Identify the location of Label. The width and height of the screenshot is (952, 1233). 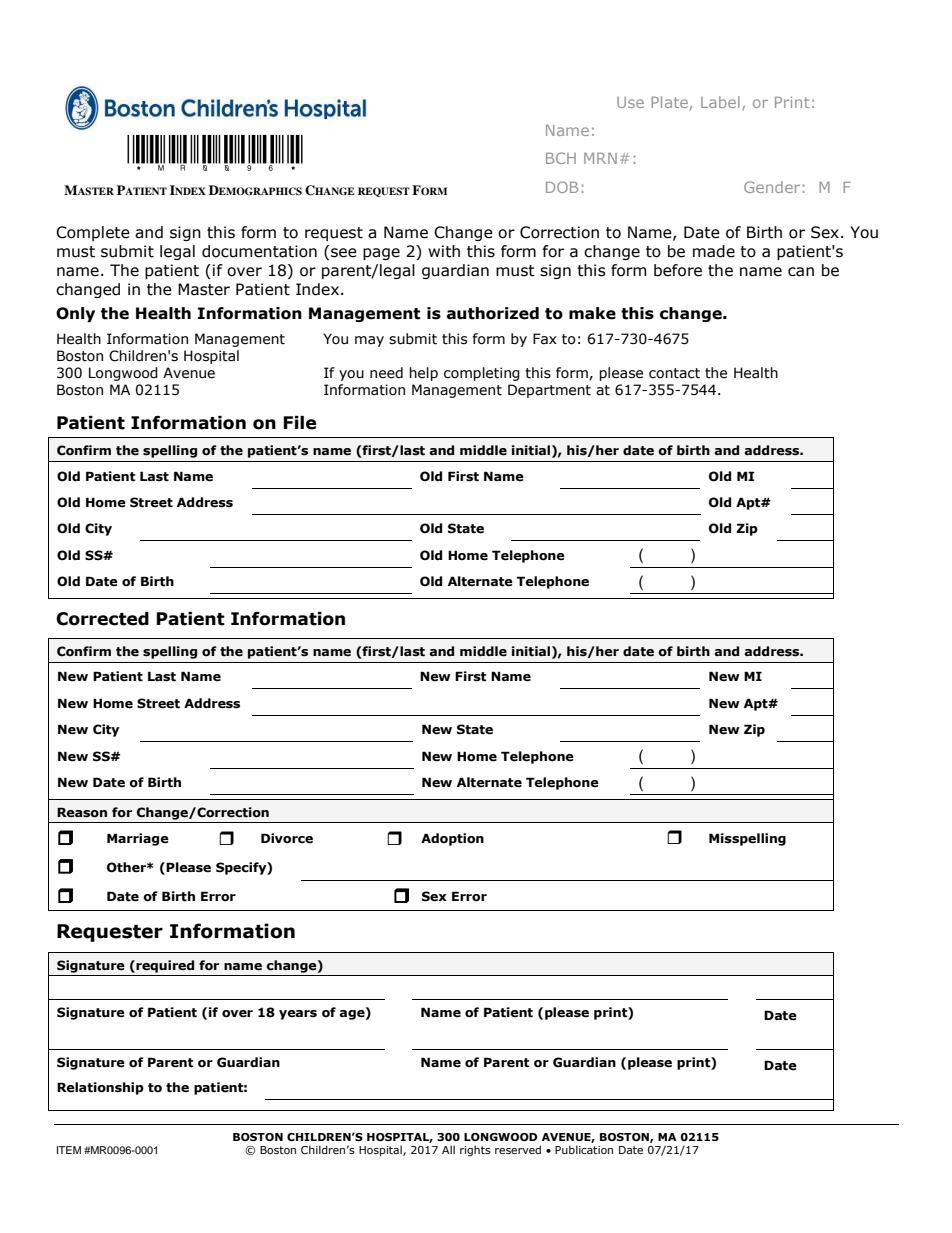
(720, 102).
